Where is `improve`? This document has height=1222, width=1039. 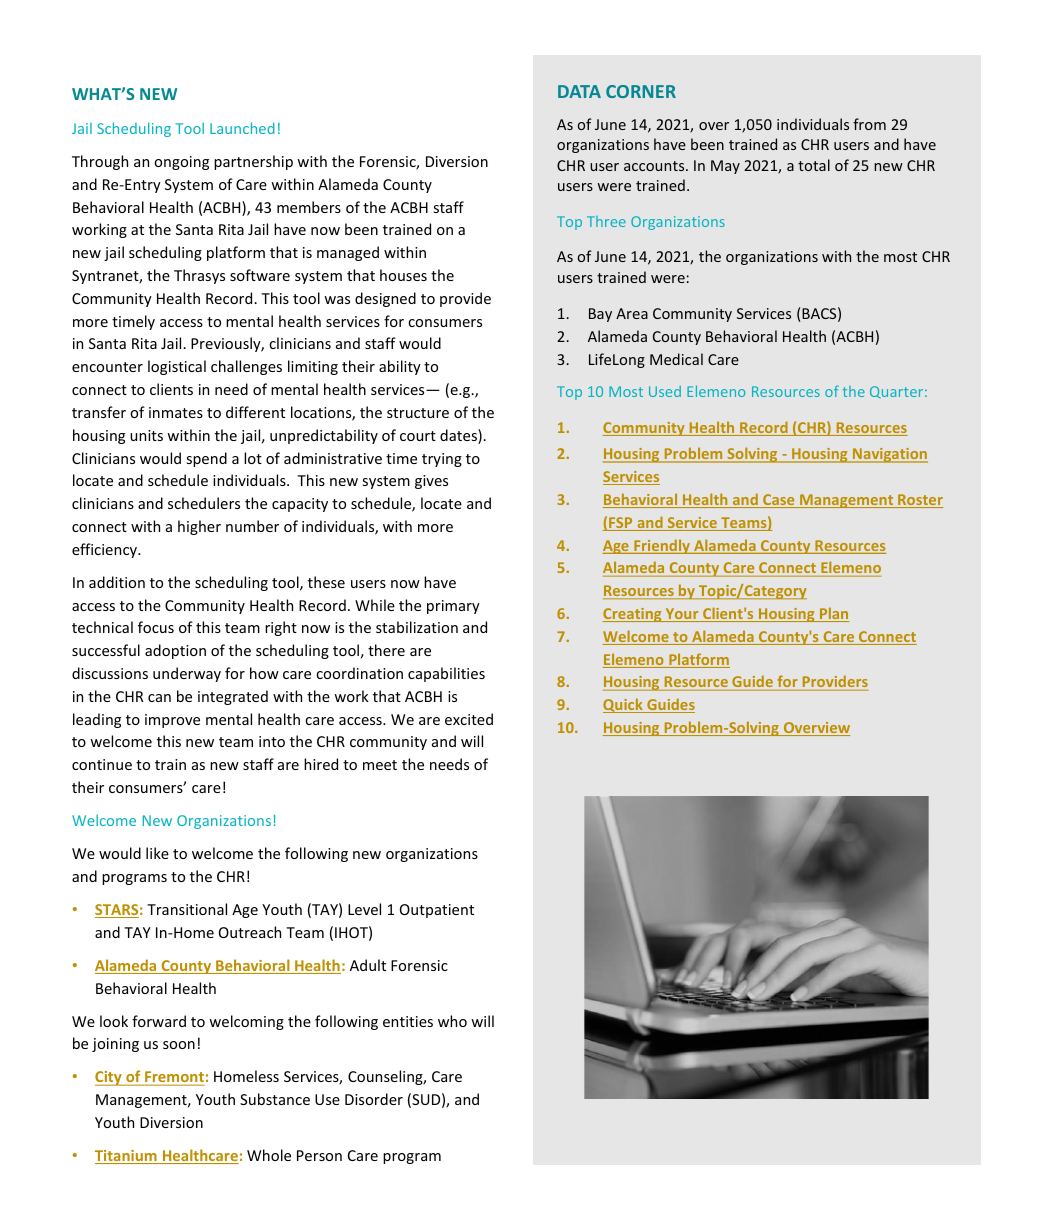
improve is located at coordinates (172, 721).
